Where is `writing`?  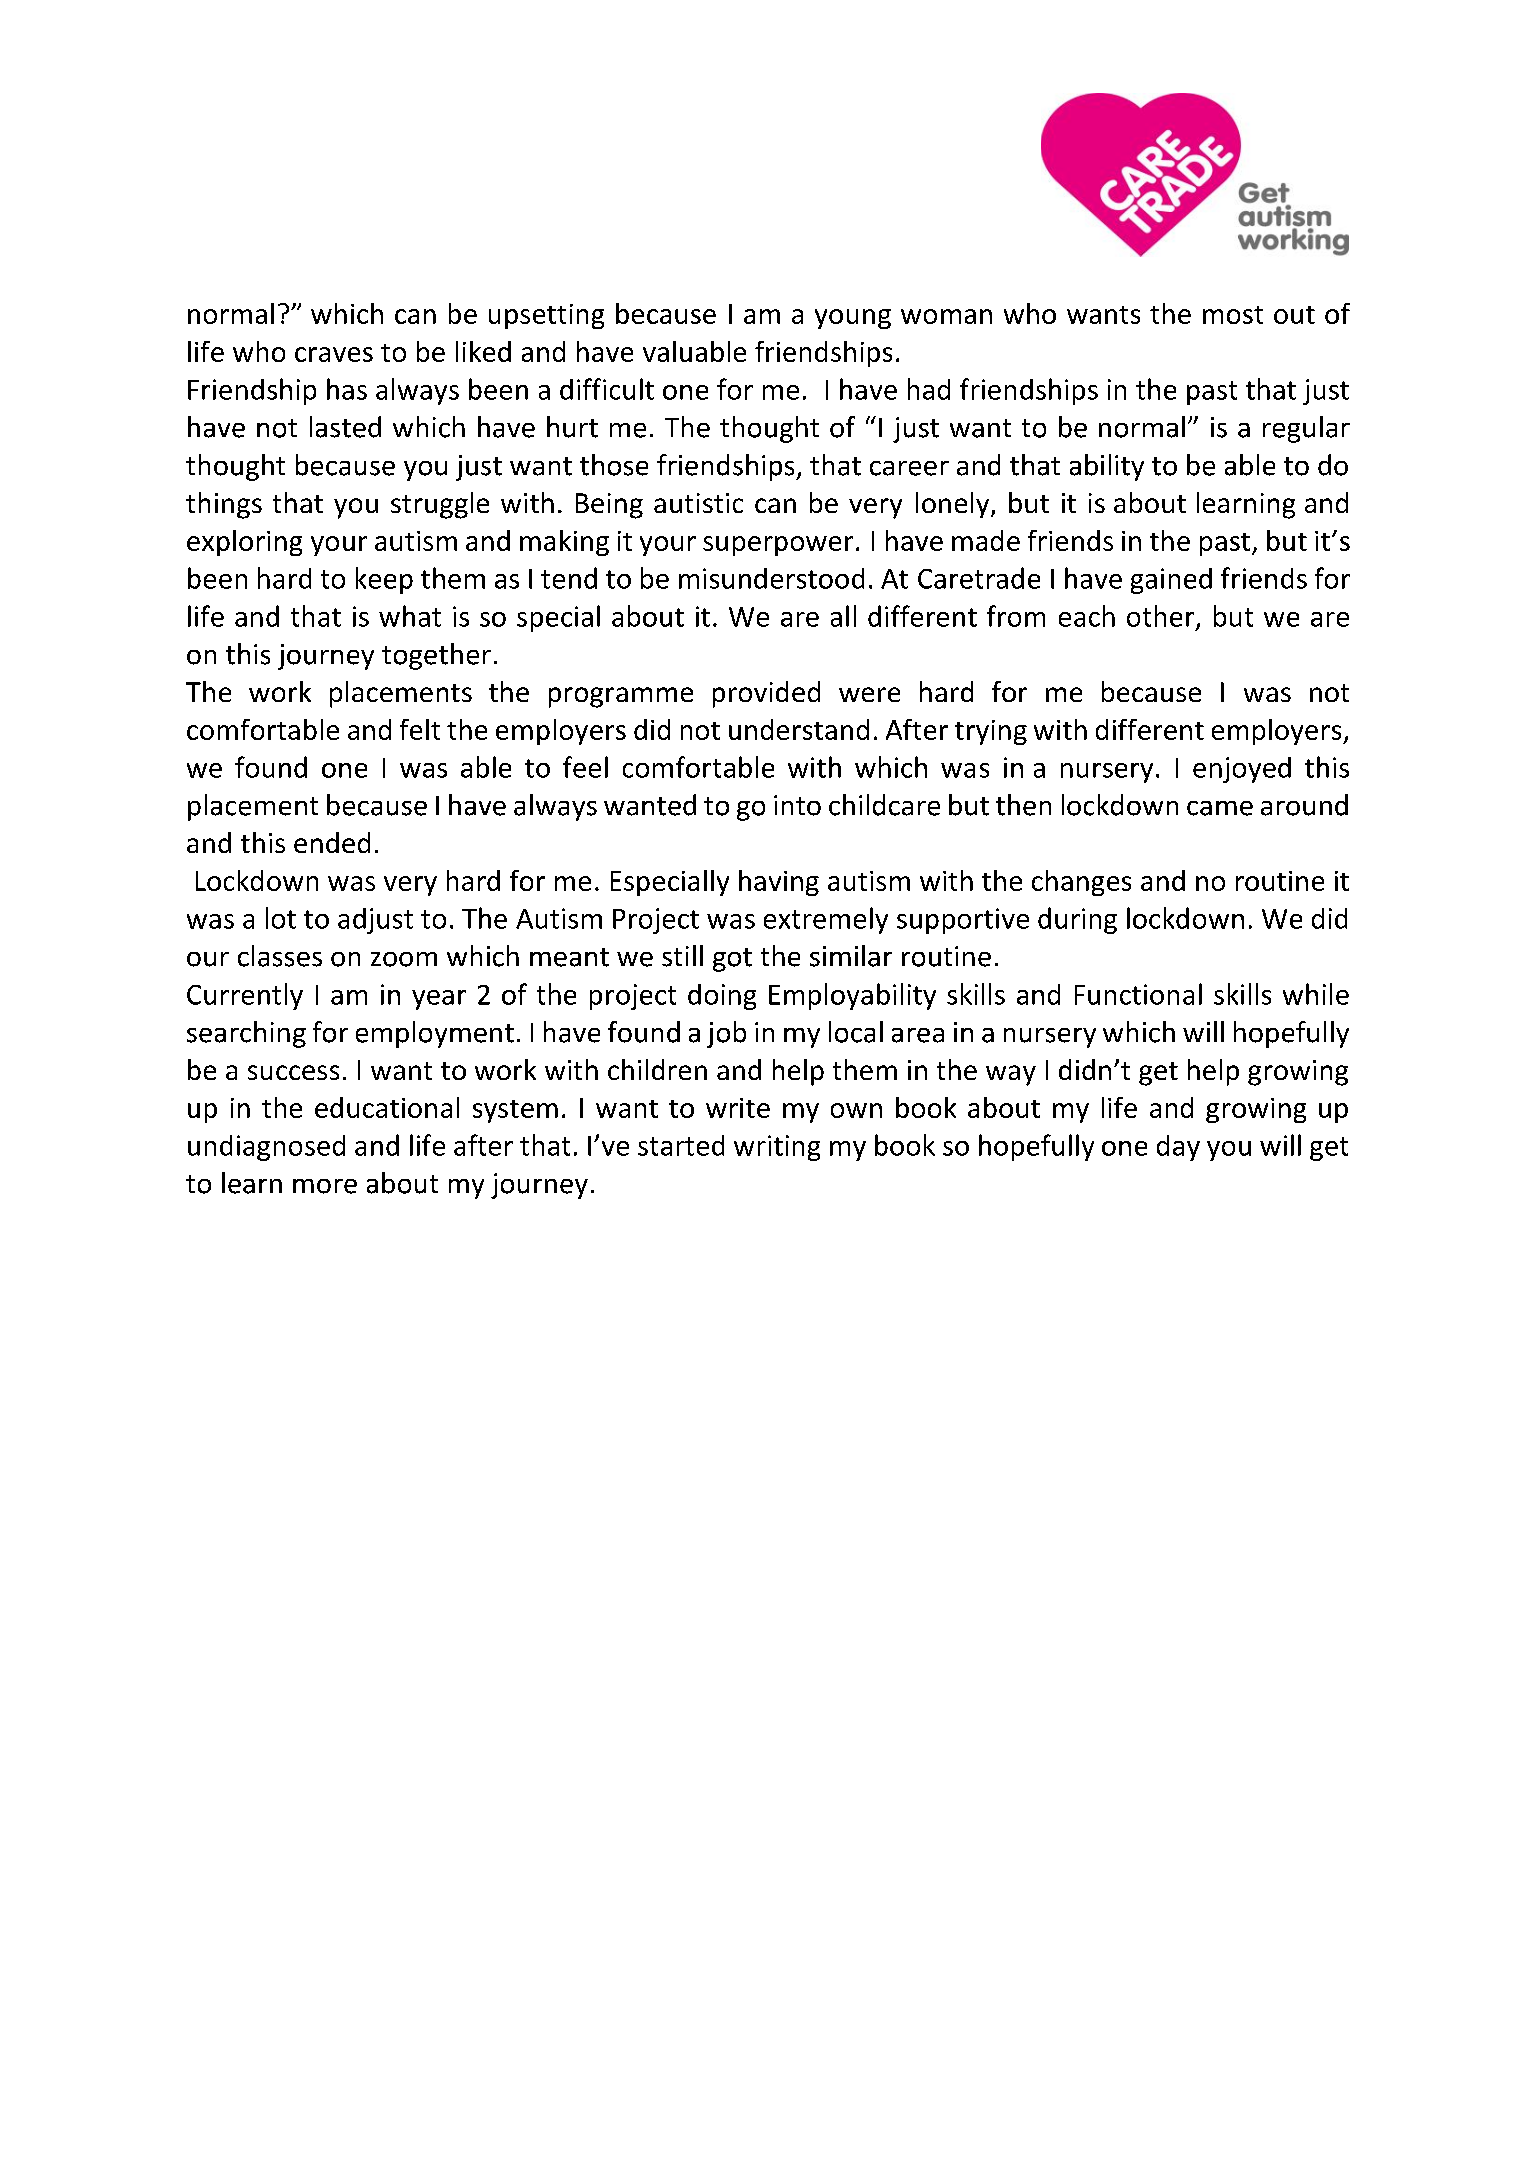
writing is located at coordinates (777, 1148).
